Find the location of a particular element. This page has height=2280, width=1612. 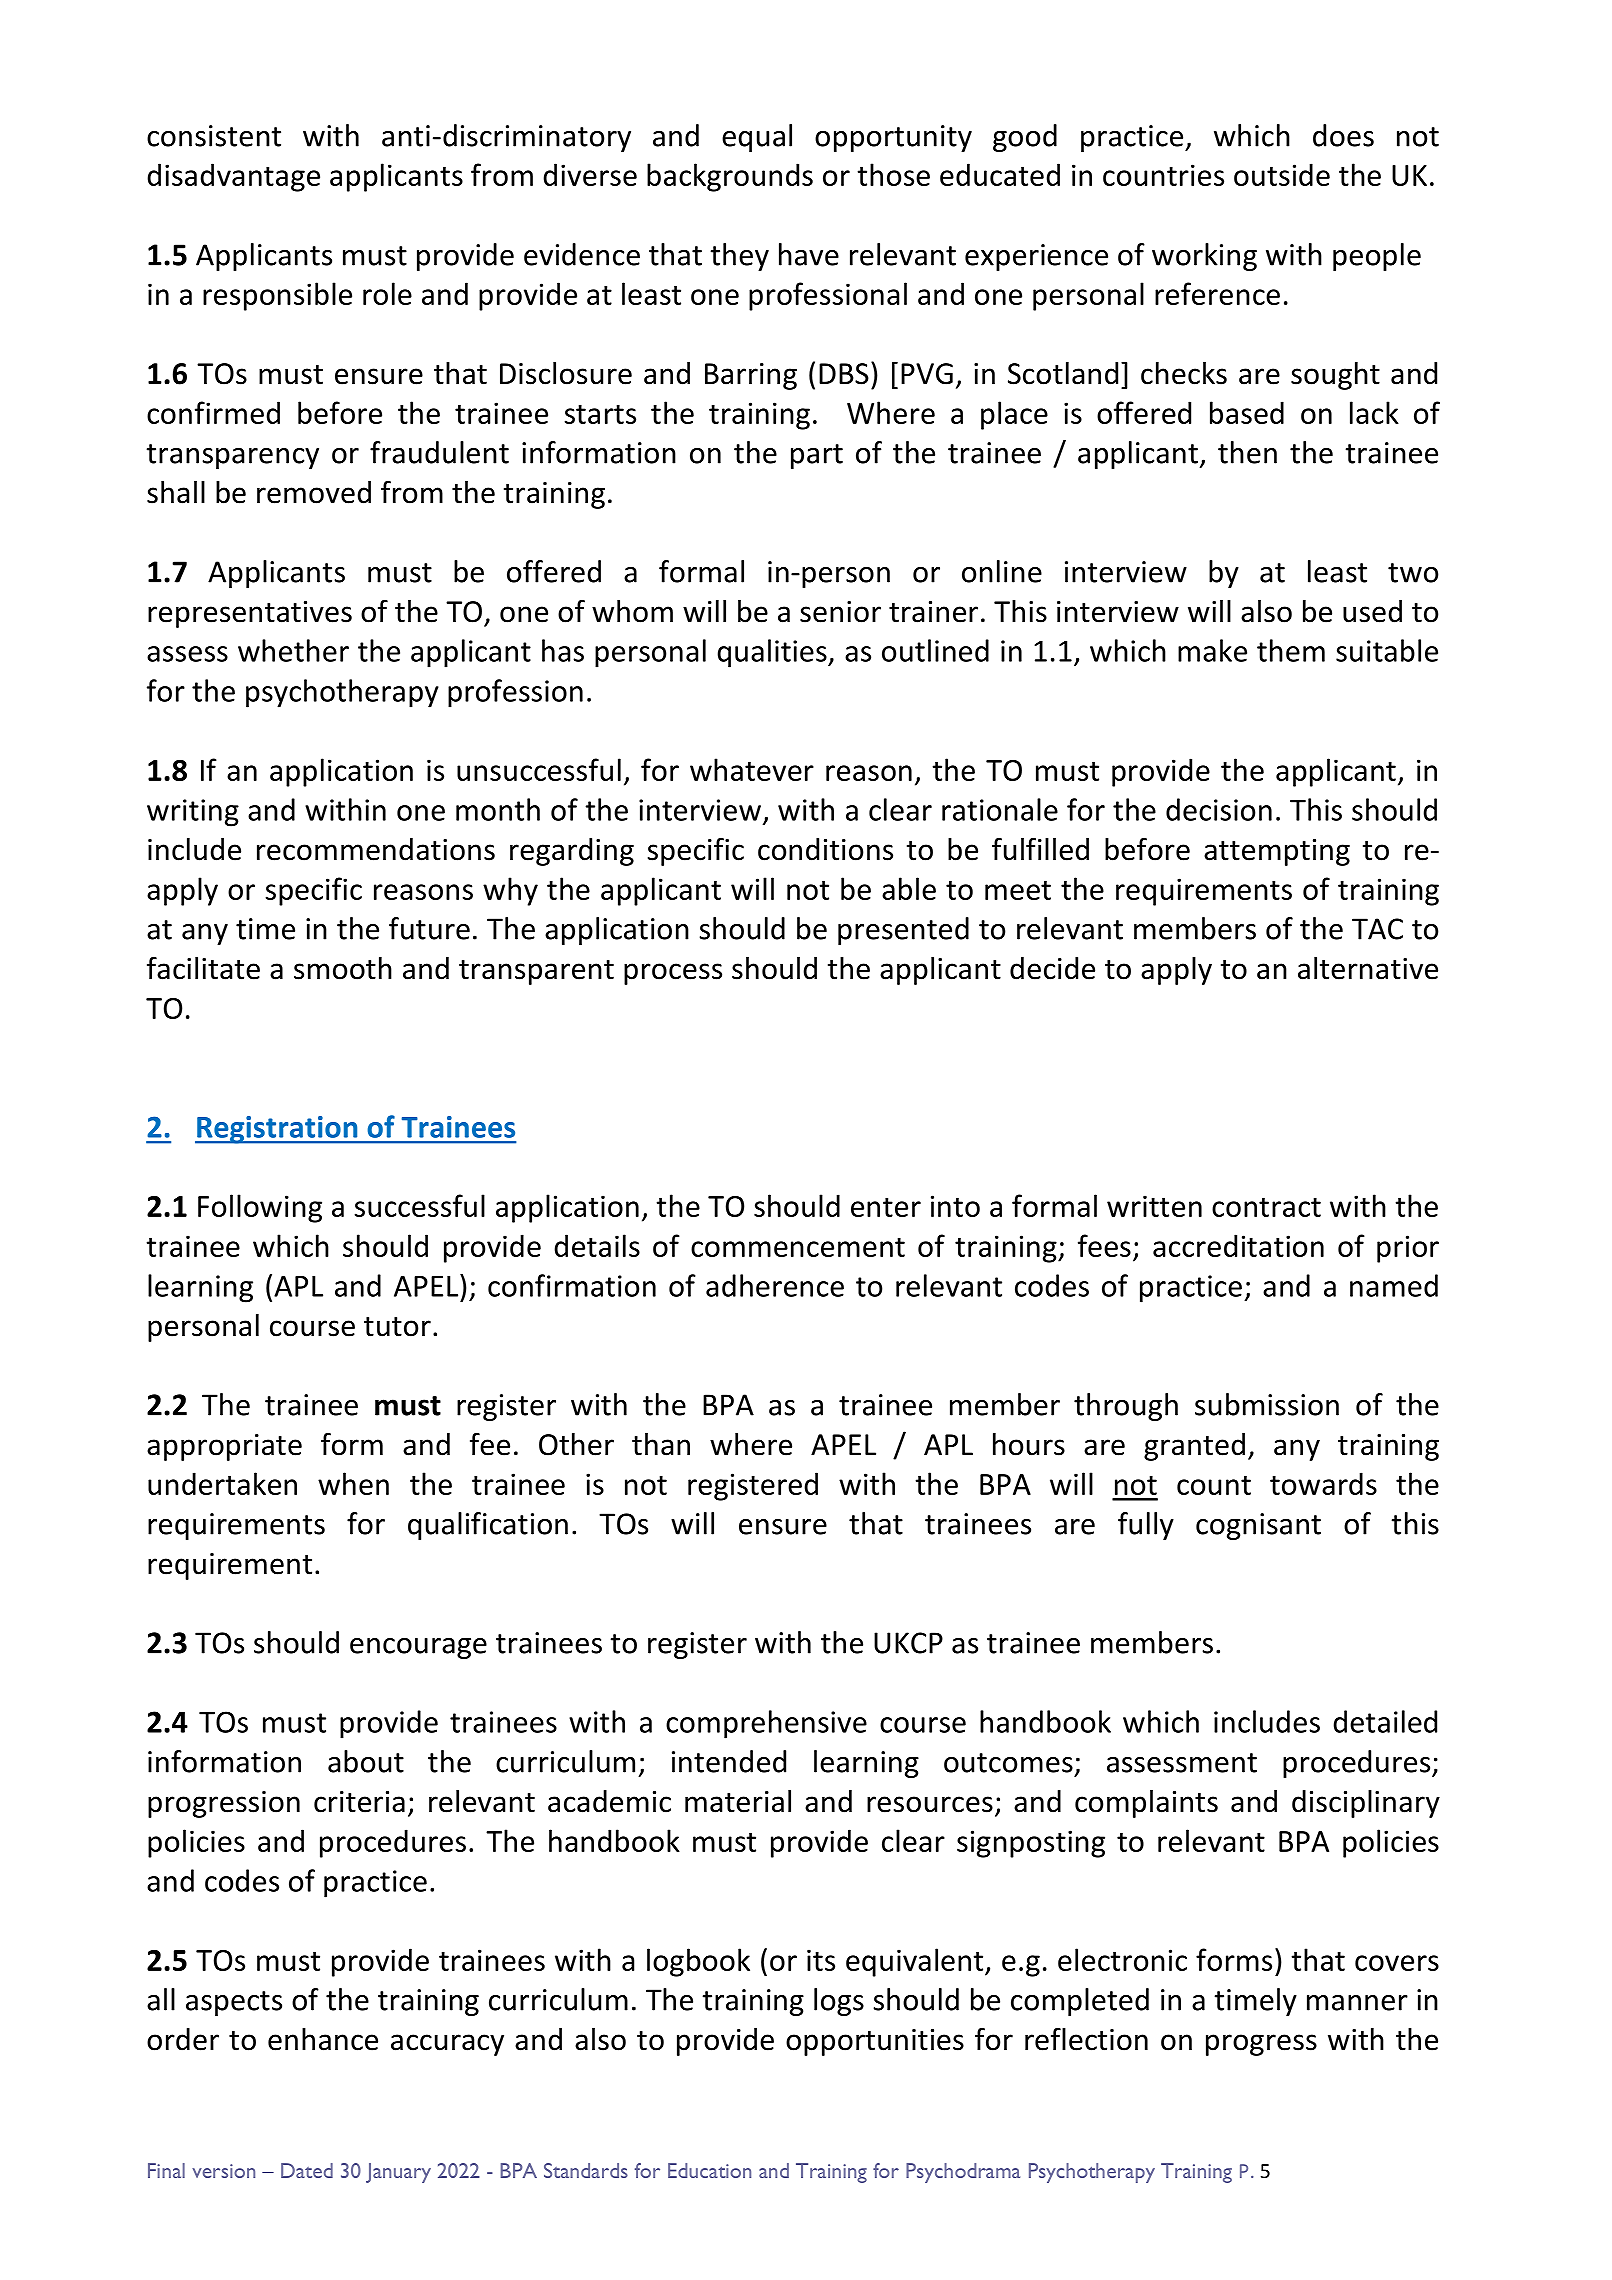

recommendations is located at coordinates (376, 849).
